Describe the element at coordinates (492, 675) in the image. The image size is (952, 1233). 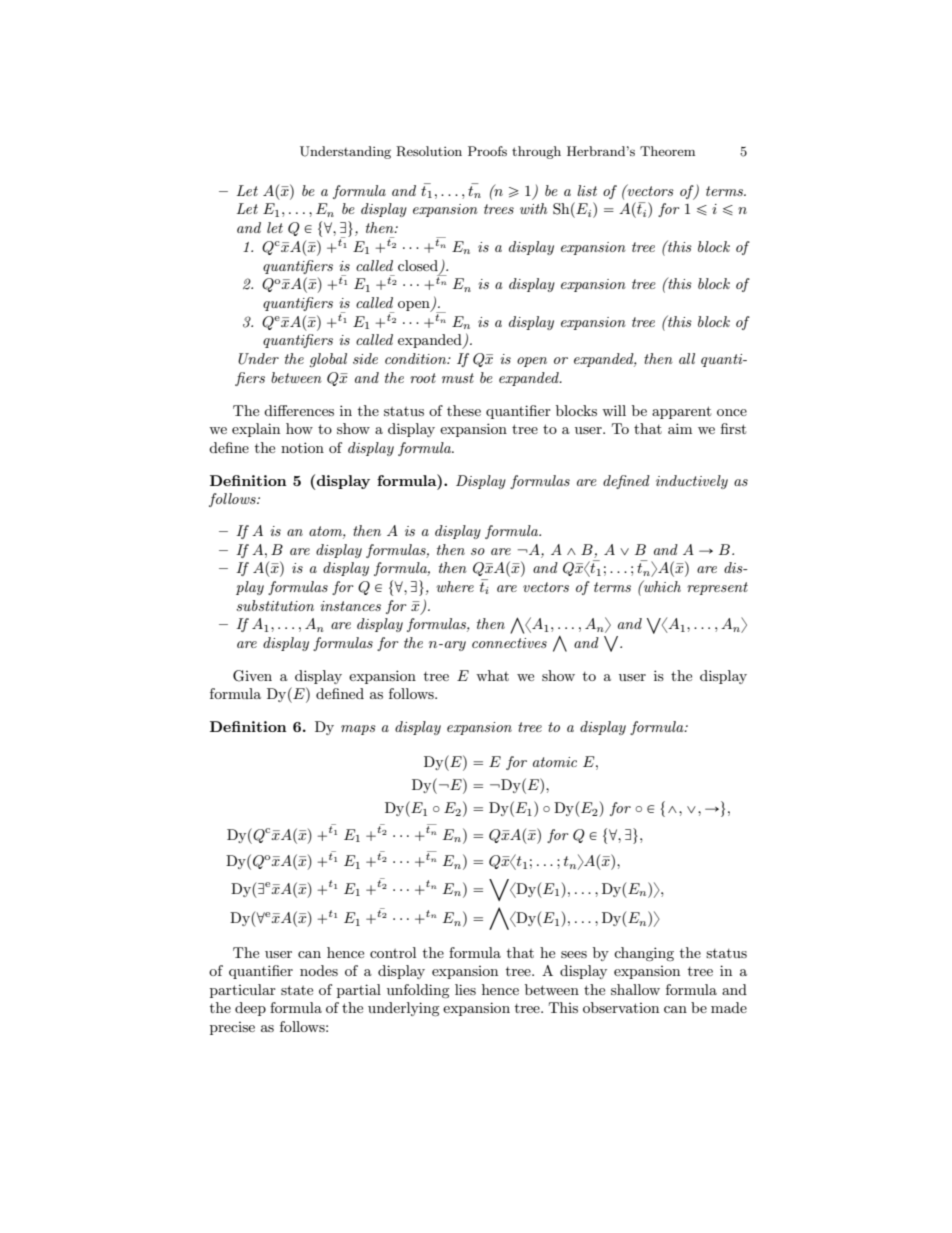
I see `what` at that location.
